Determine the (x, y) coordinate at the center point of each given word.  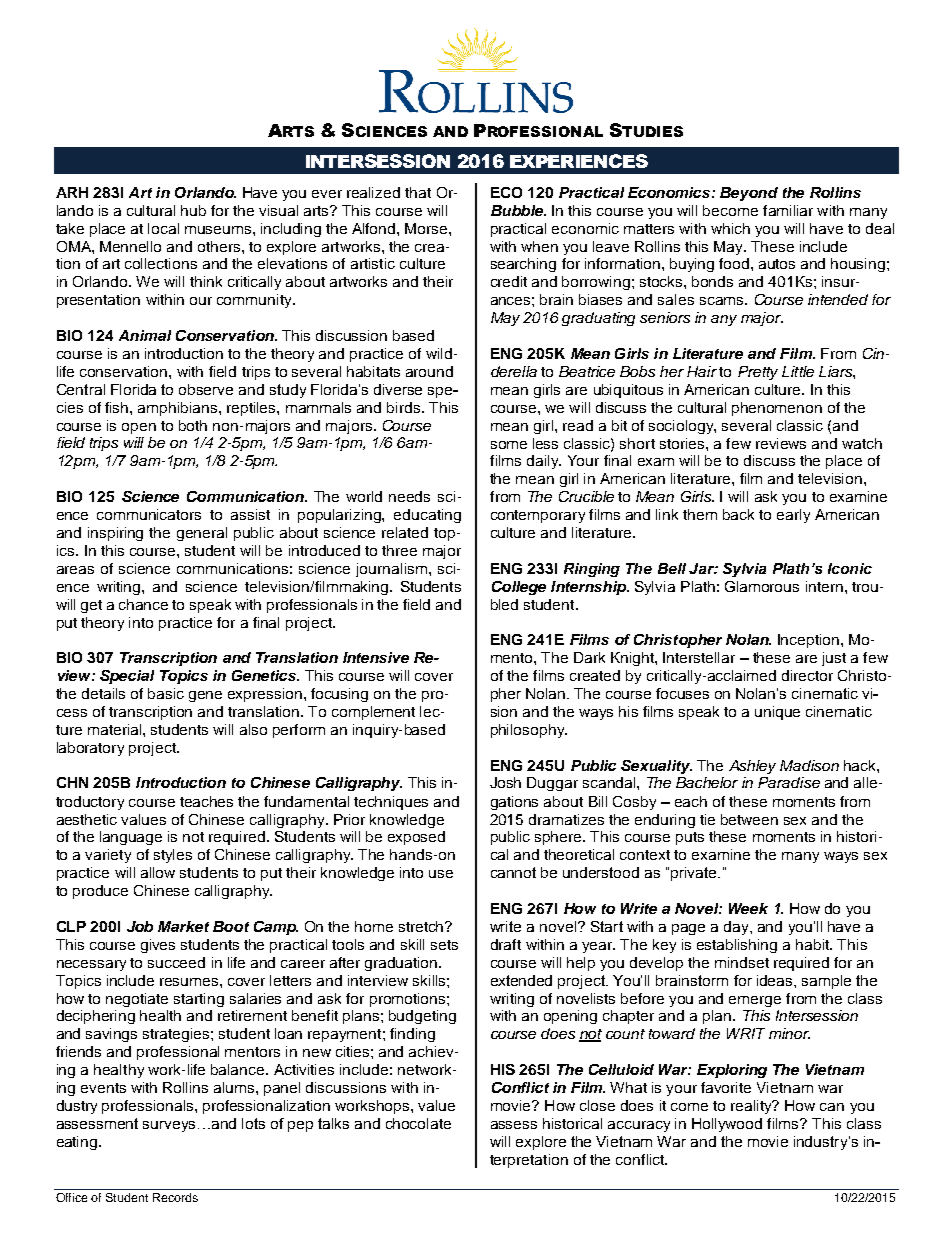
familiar (788, 210)
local (163, 228)
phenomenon (777, 409)
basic (166, 693)
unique (777, 713)
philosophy (529, 731)
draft (506, 944)
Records (175, 1197)
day (738, 928)
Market (183, 926)
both (193, 425)
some (509, 445)
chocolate (418, 1123)
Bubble (518, 210)
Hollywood (727, 1125)
